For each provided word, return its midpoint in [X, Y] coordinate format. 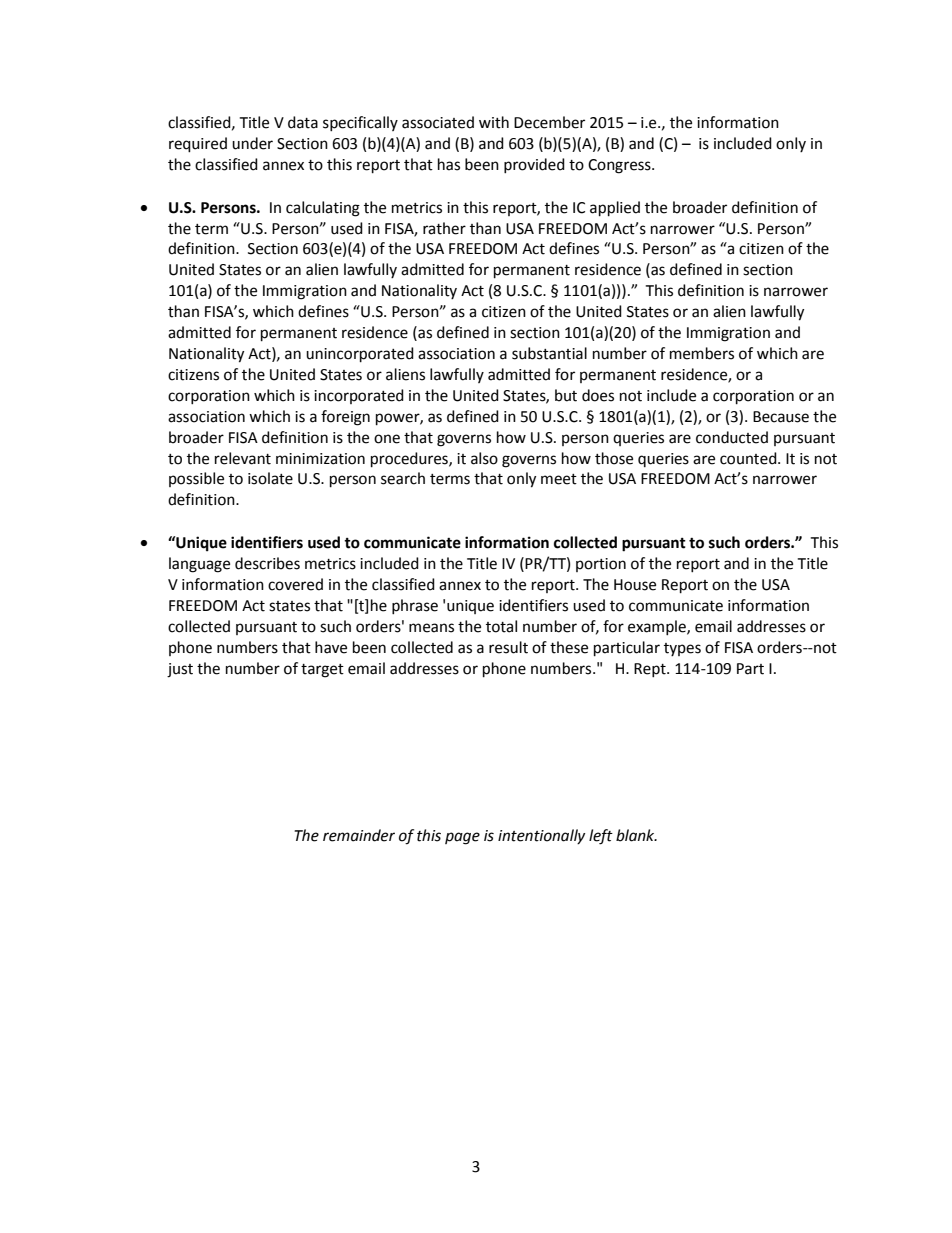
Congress [620, 166]
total [501, 626]
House [635, 585]
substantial [549, 353]
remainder [359, 835]
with [494, 122]
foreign [345, 418]
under [252, 143]
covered [295, 584]
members [702, 353]
